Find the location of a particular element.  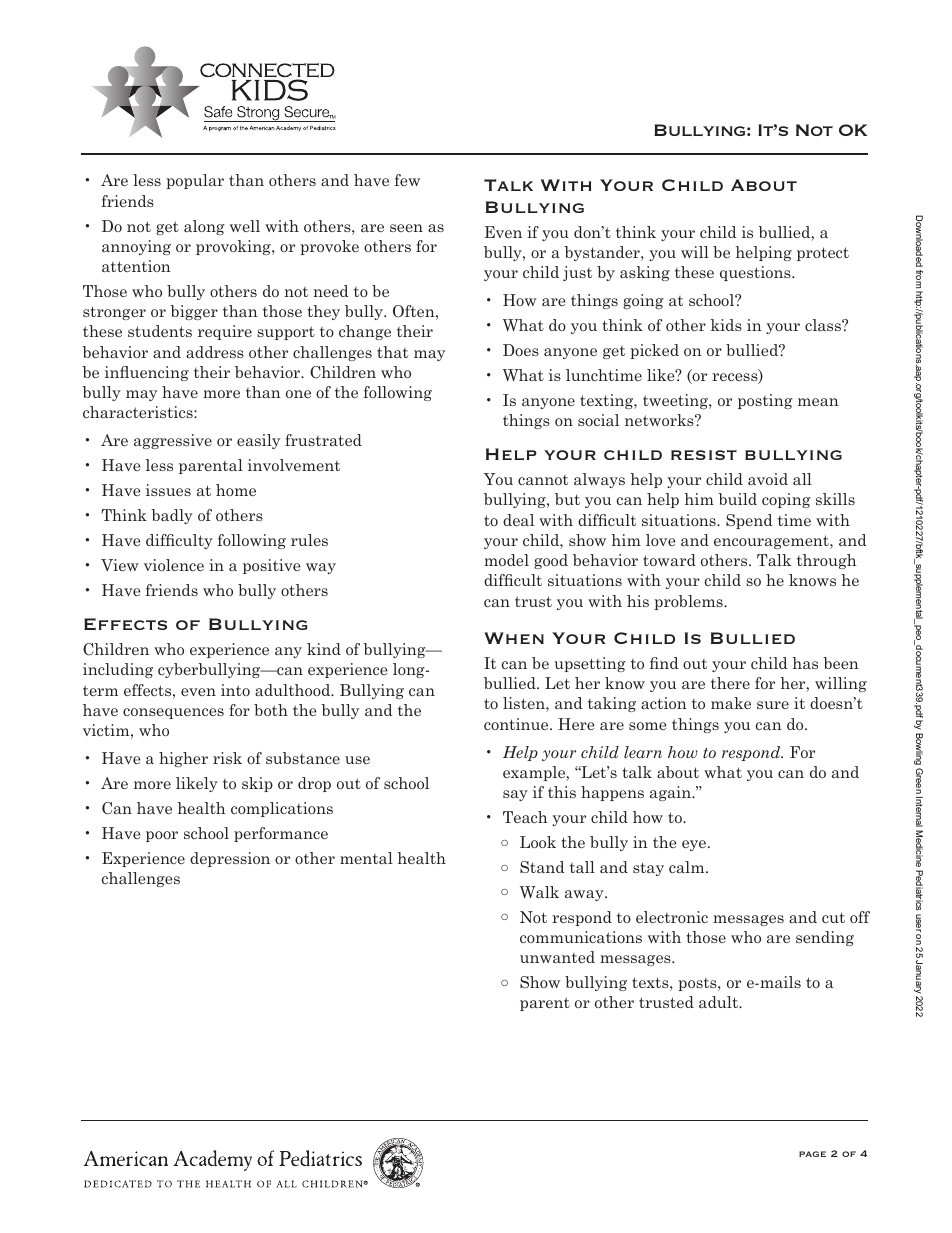

depression is located at coordinates (230, 859).
